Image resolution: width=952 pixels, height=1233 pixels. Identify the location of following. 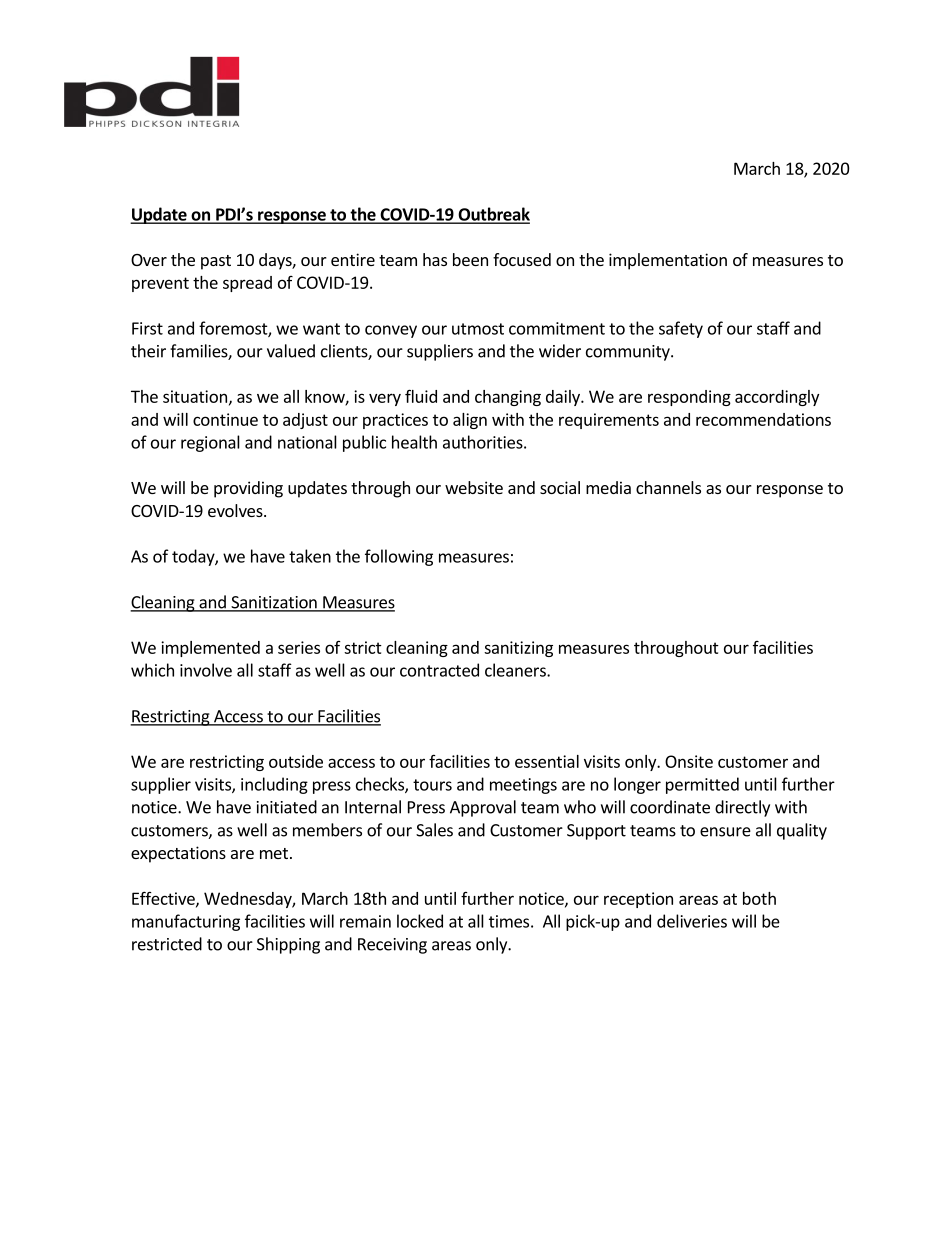
(399, 557).
